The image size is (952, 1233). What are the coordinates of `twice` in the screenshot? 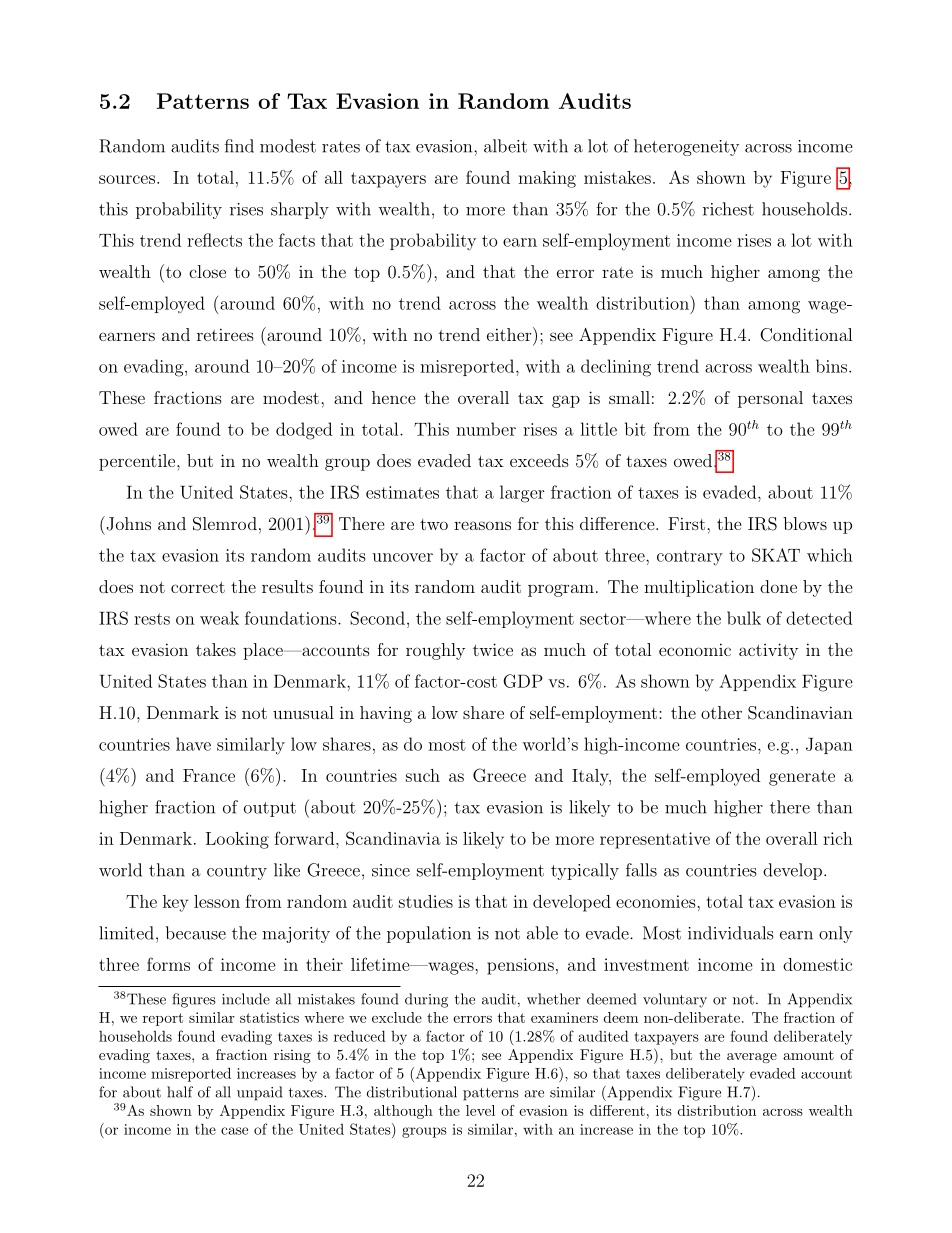 It's located at (493, 649).
